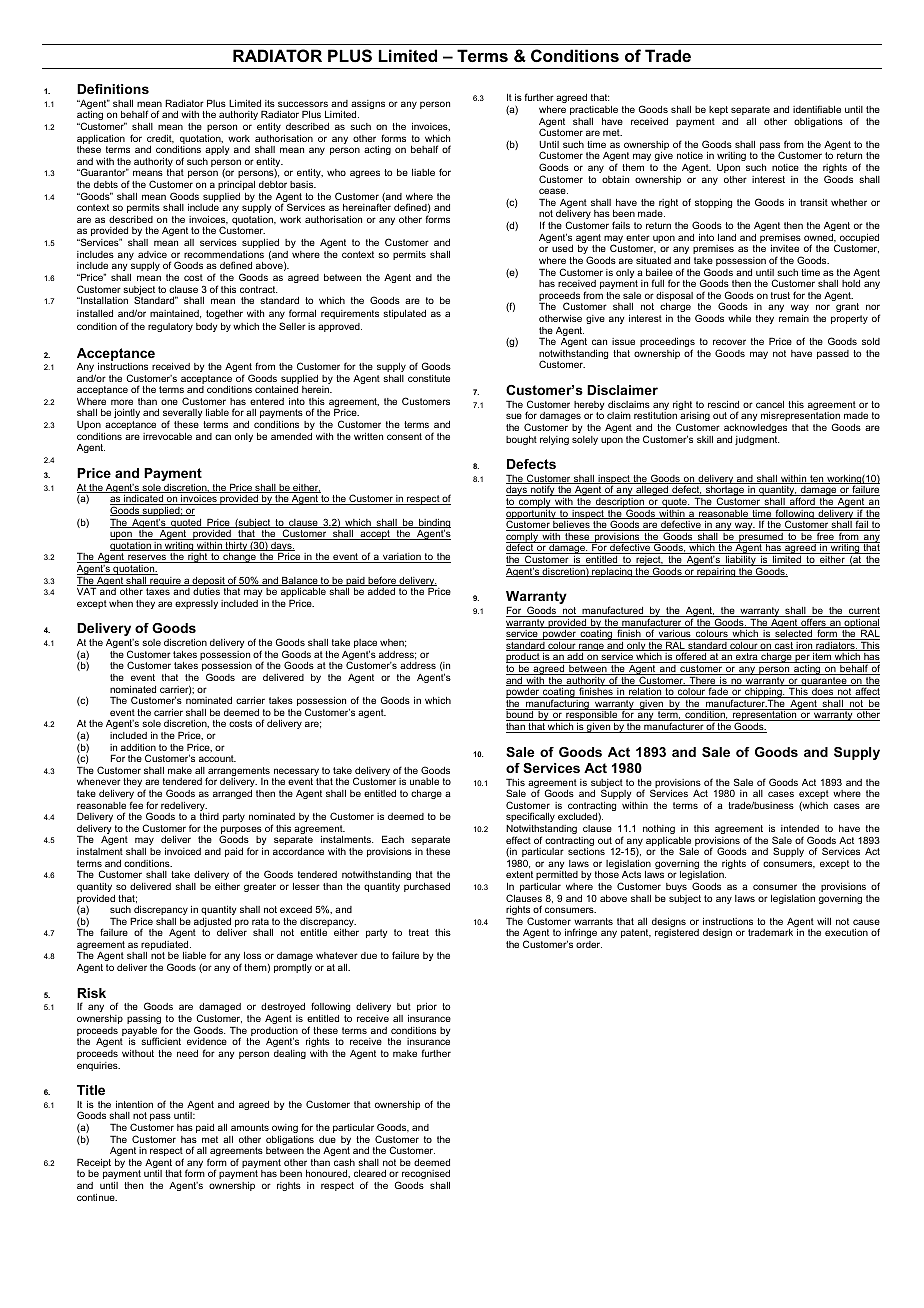  What do you see at coordinates (212, 924) in the screenshot?
I see `adjusted` at bounding box center [212, 924].
